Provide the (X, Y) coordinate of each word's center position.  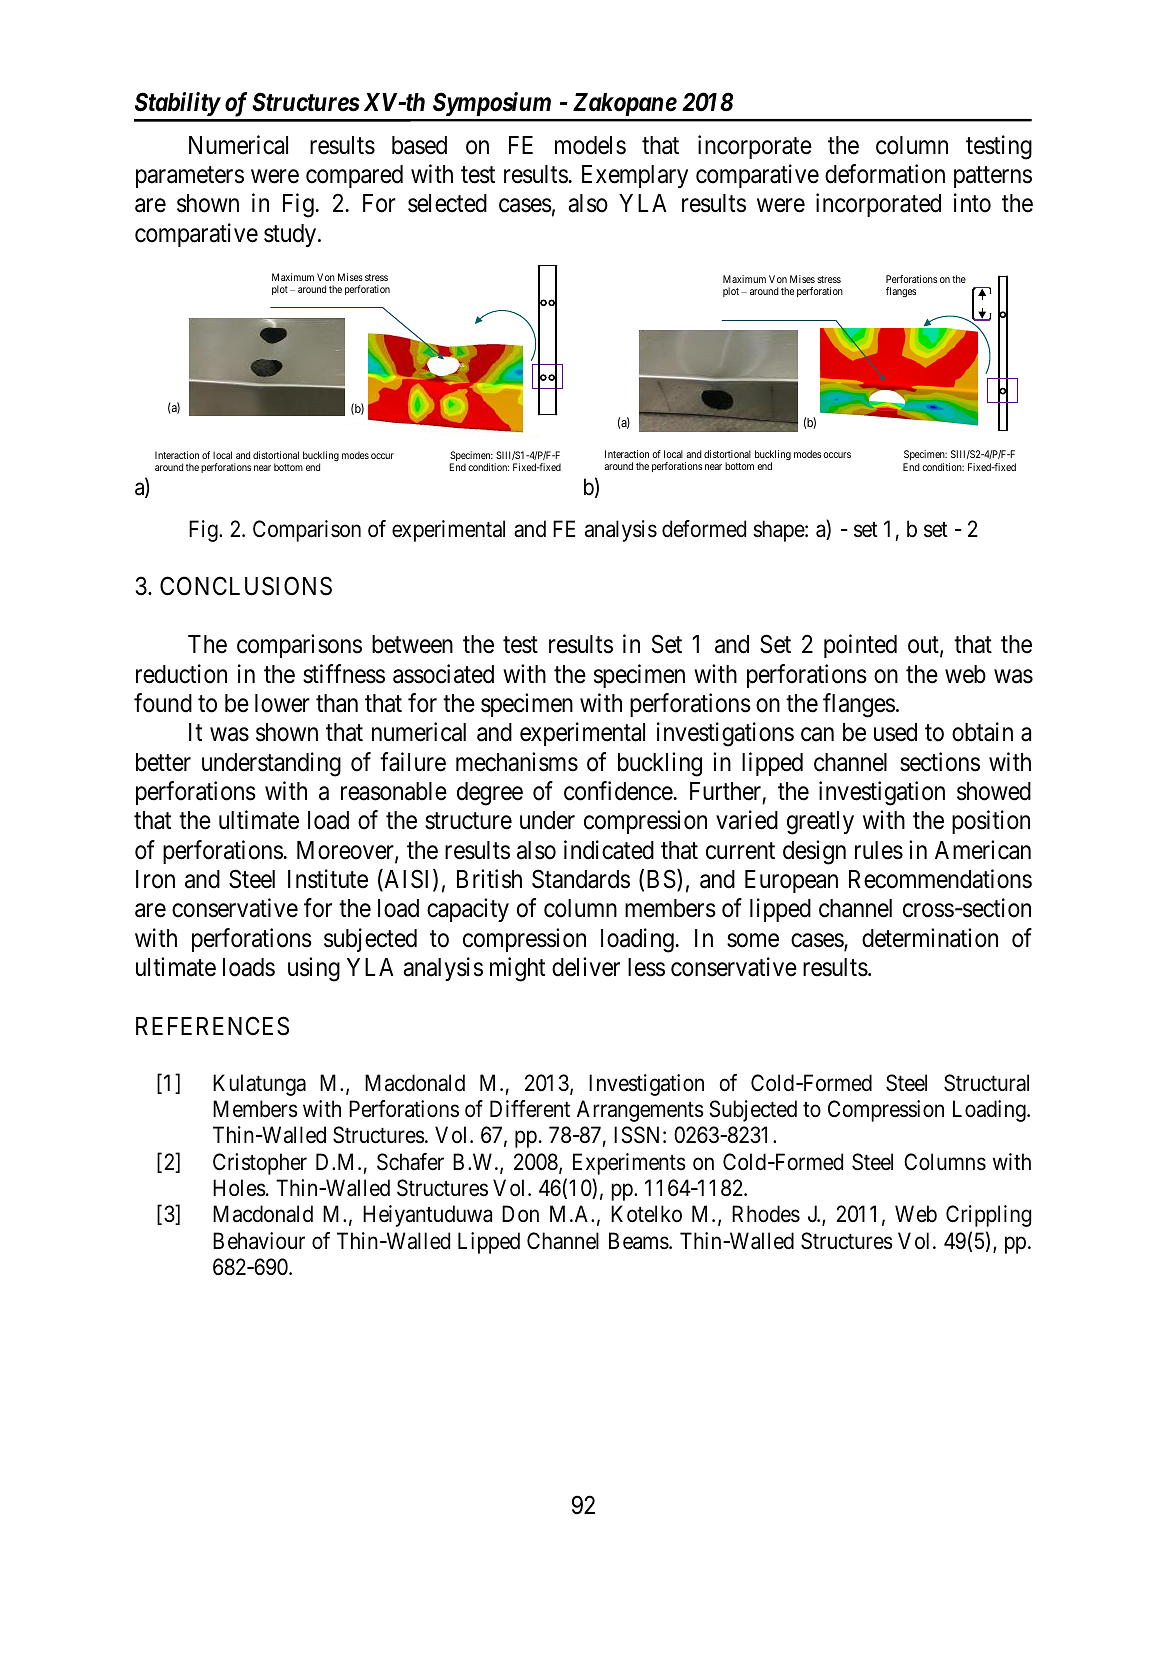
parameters (190, 177)
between (412, 644)
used (895, 732)
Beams (639, 1241)
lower (282, 703)
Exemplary (635, 176)
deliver (586, 967)
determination (930, 938)
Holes (239, 1188)
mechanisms (517, 762)
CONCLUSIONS (246, 586)
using (314, 969)
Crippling (988, 1216)
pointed (860, 646)
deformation (885, 174)
